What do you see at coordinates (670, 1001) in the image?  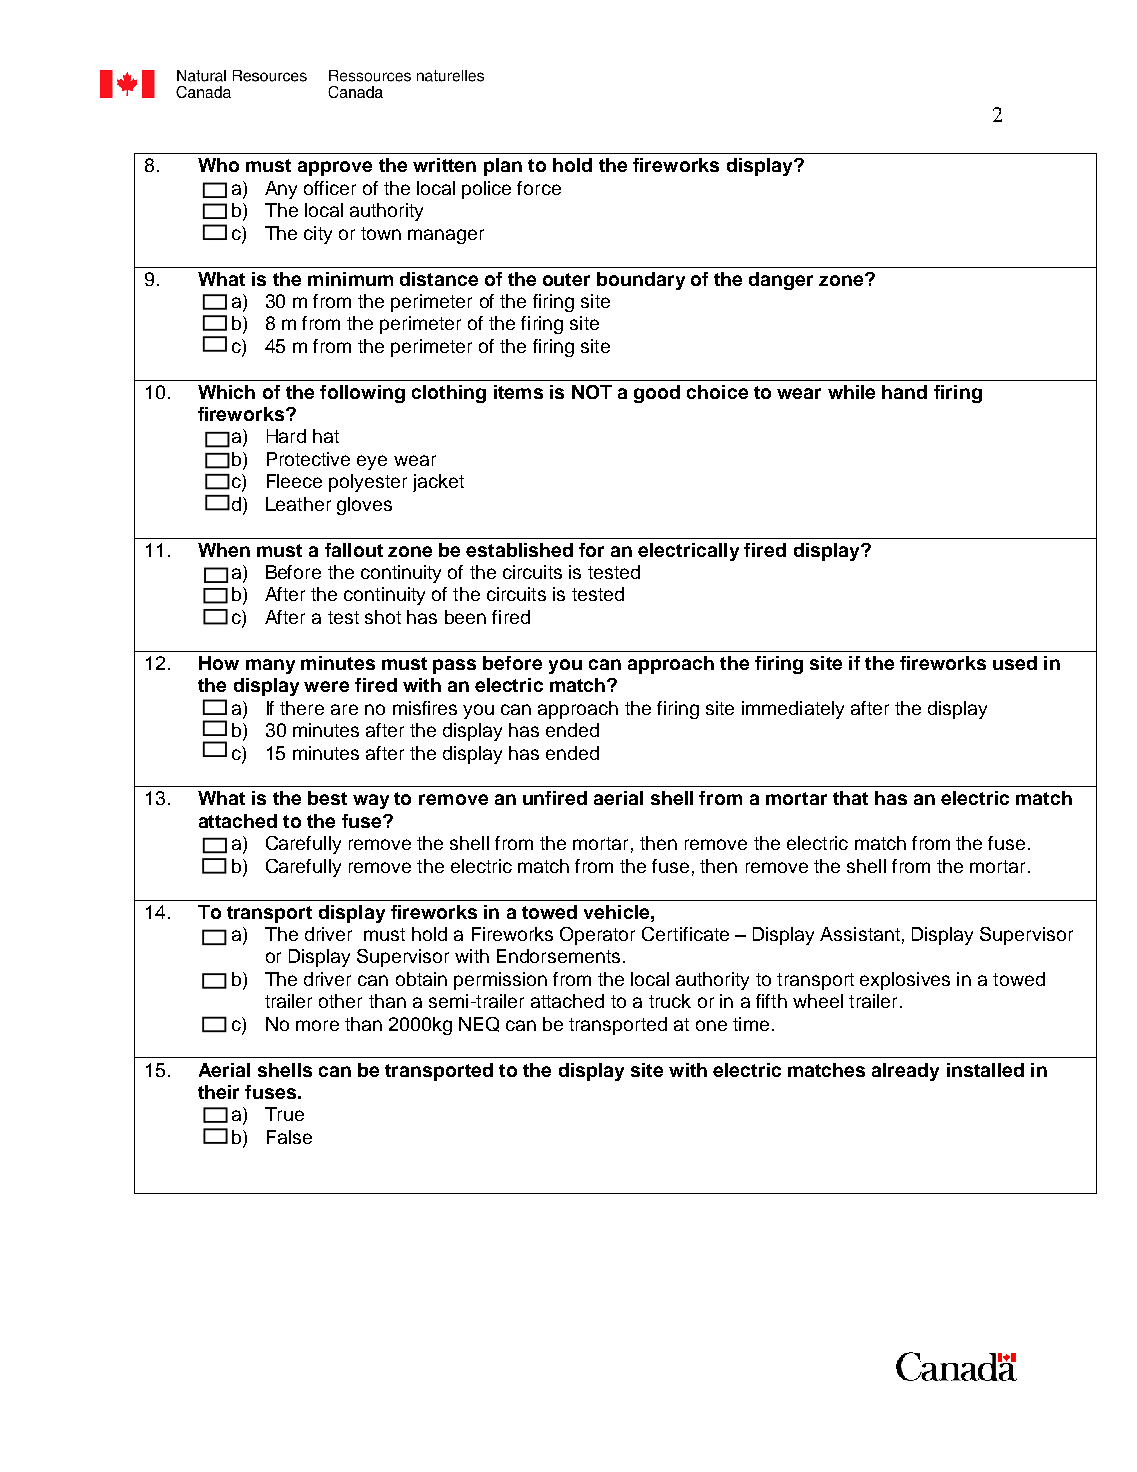 I see `truck` at bounding box center [670, 1001].
